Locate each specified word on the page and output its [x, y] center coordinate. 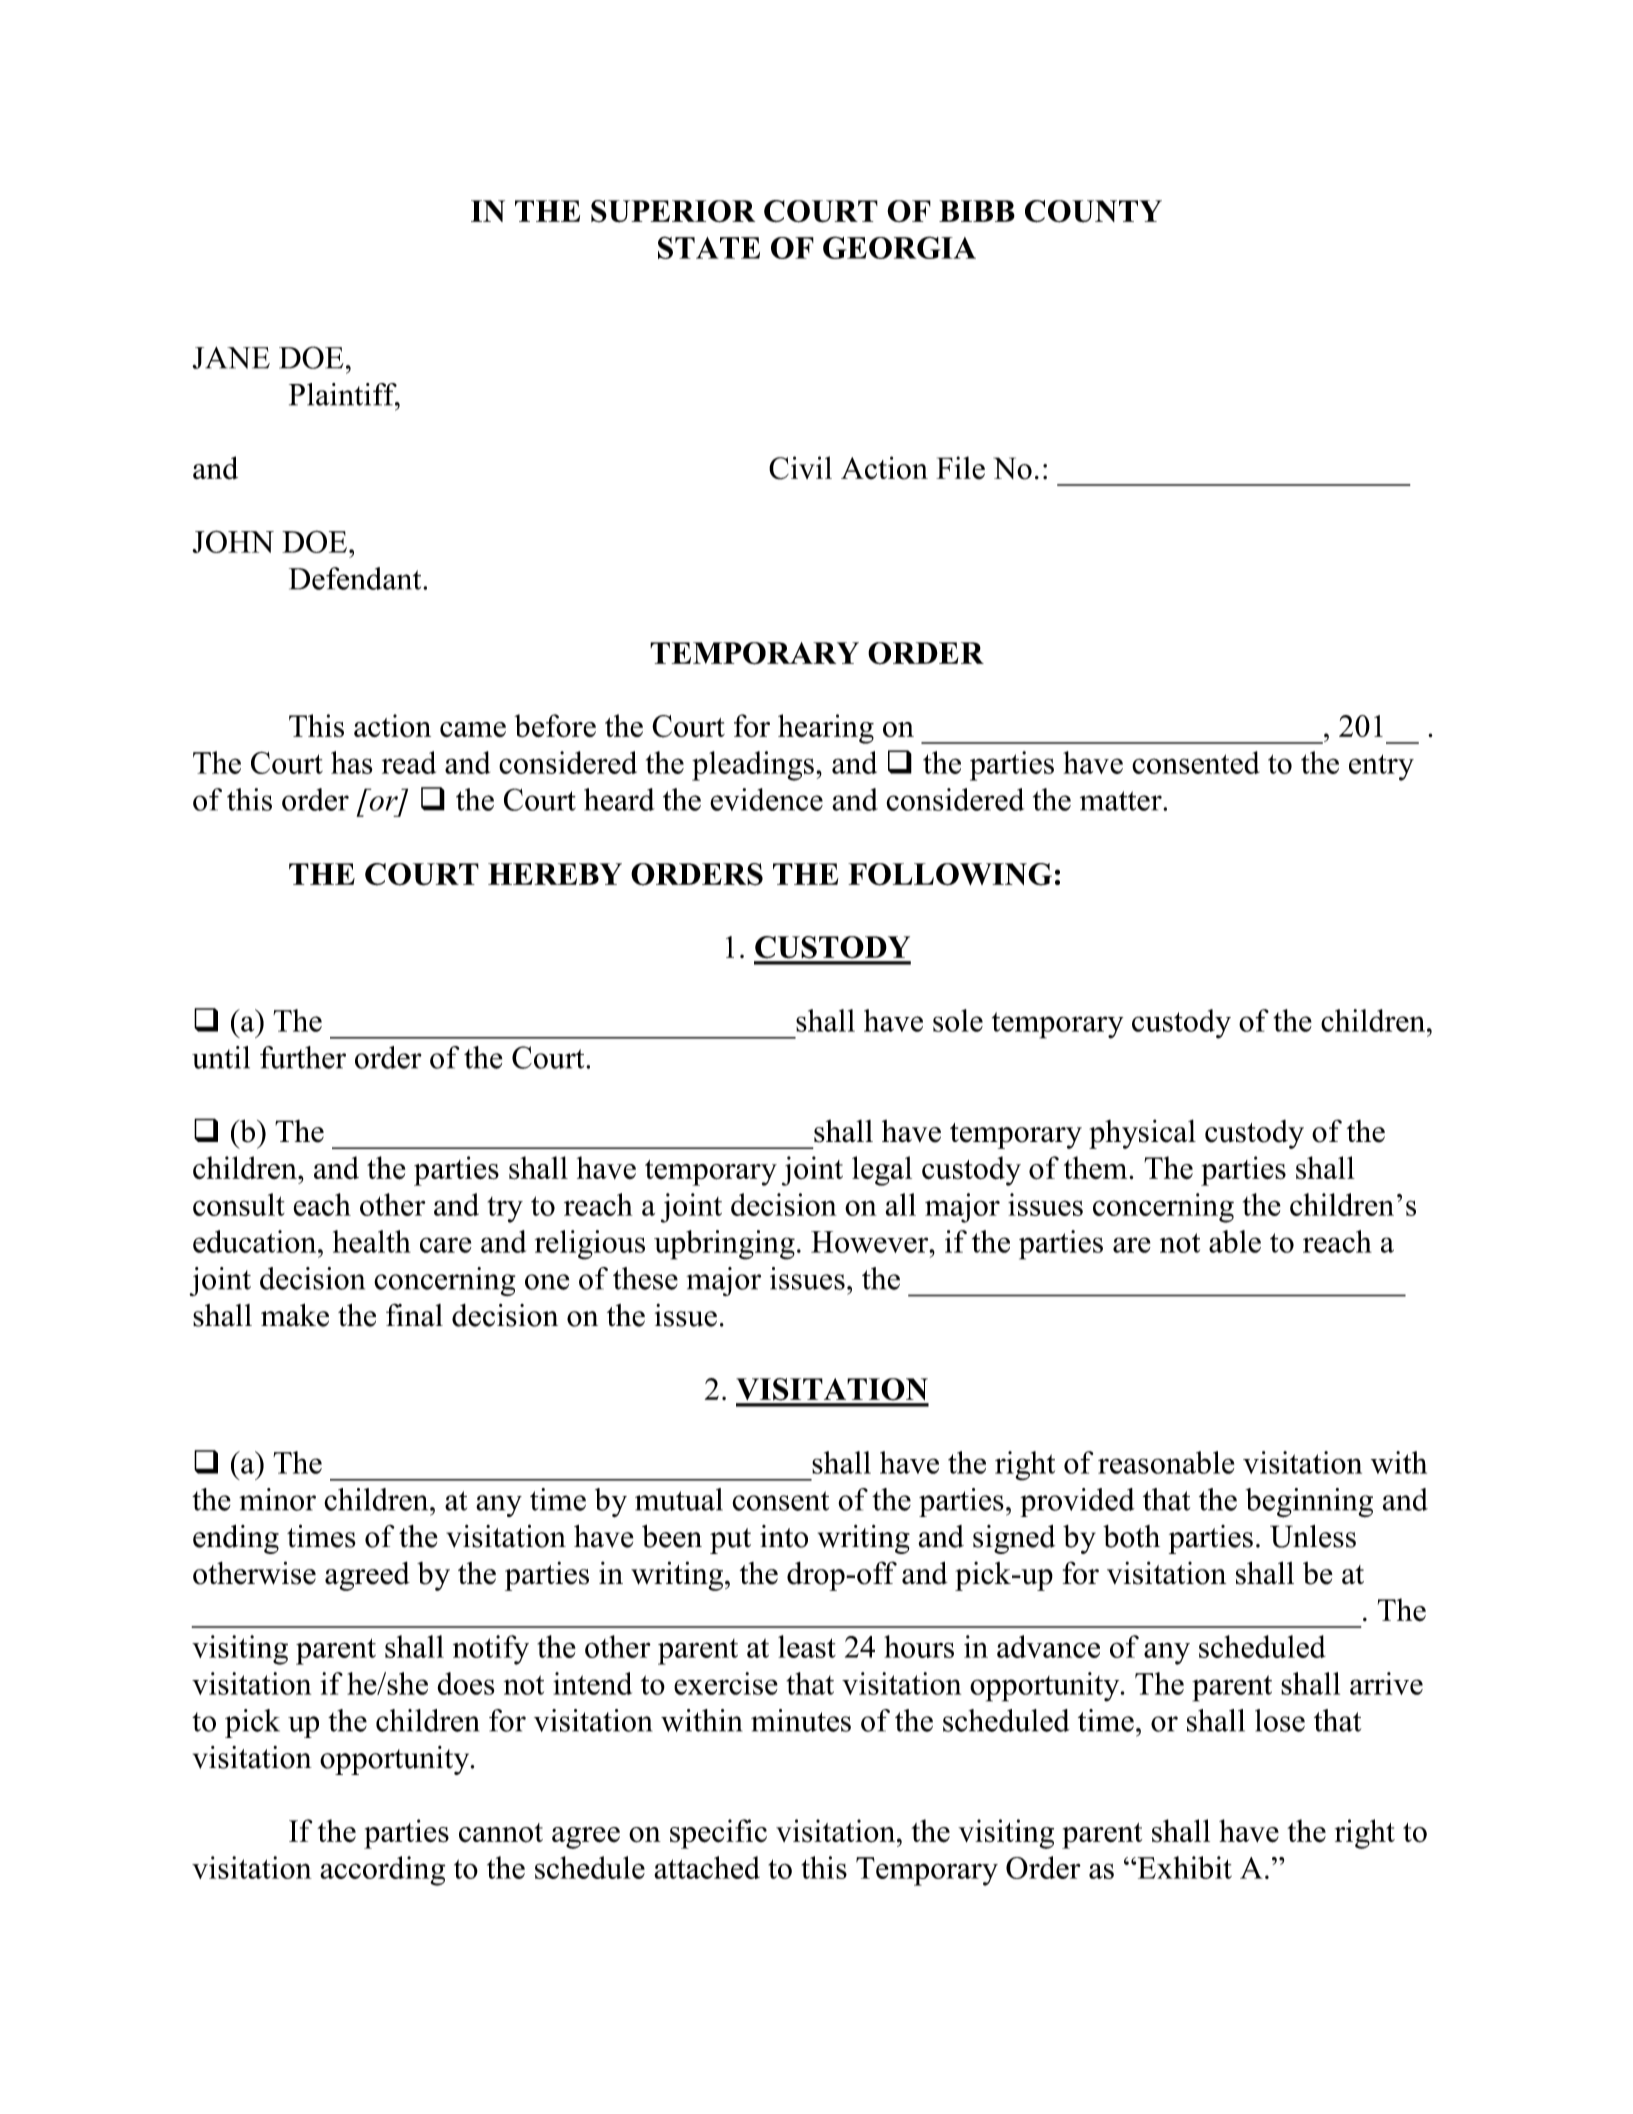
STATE [709, 247]
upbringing [724, 1245]
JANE [231, 358]
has [352, 762]
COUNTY [1093, 211]
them [1097, 1167]
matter [1122, 801]
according [382, 1871]
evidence [766, 799]
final [414, 1315]
